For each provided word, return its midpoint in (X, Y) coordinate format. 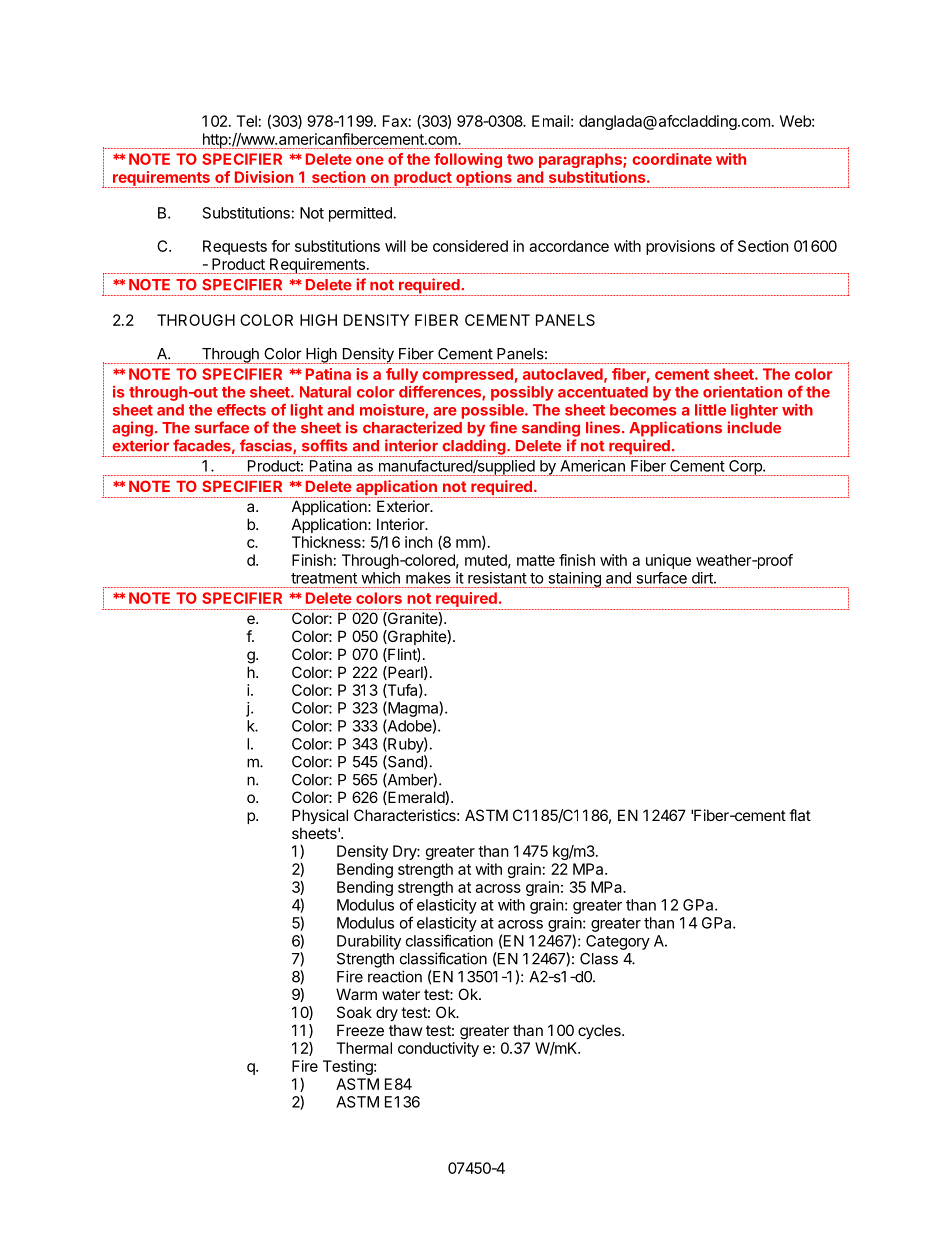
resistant (497, 578)
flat (800, 815)
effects (241, 410)
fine (503, 427)
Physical (320, 816)
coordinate (672, 159)
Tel (246, 121)
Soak (354, 1012)
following (468, 160)
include (754, 427)
